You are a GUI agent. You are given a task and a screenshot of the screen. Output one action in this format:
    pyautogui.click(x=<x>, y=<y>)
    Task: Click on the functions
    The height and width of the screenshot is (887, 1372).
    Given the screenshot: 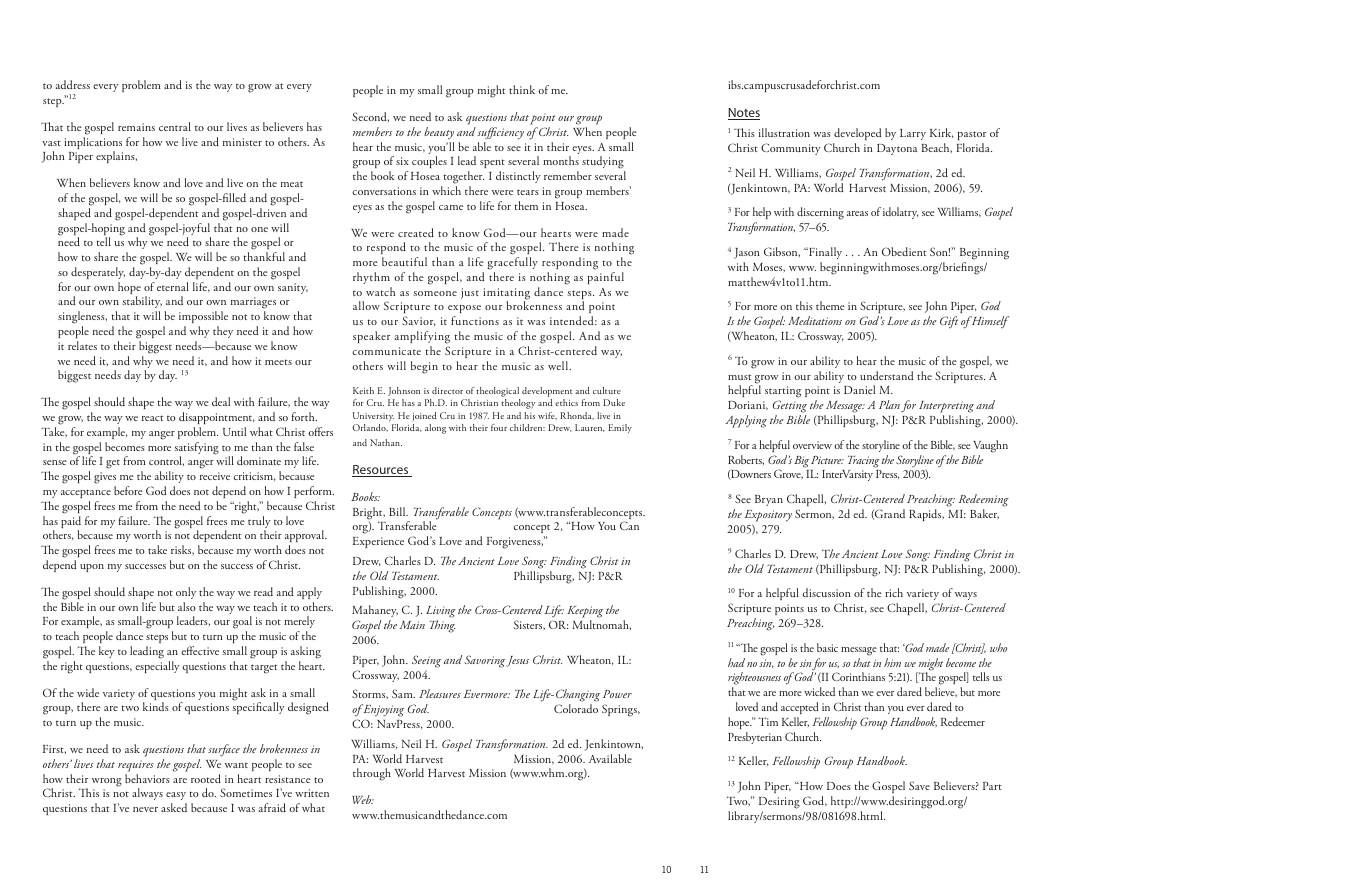 What is the action you would take?
    pyautogui.click(x=475, y=320)
